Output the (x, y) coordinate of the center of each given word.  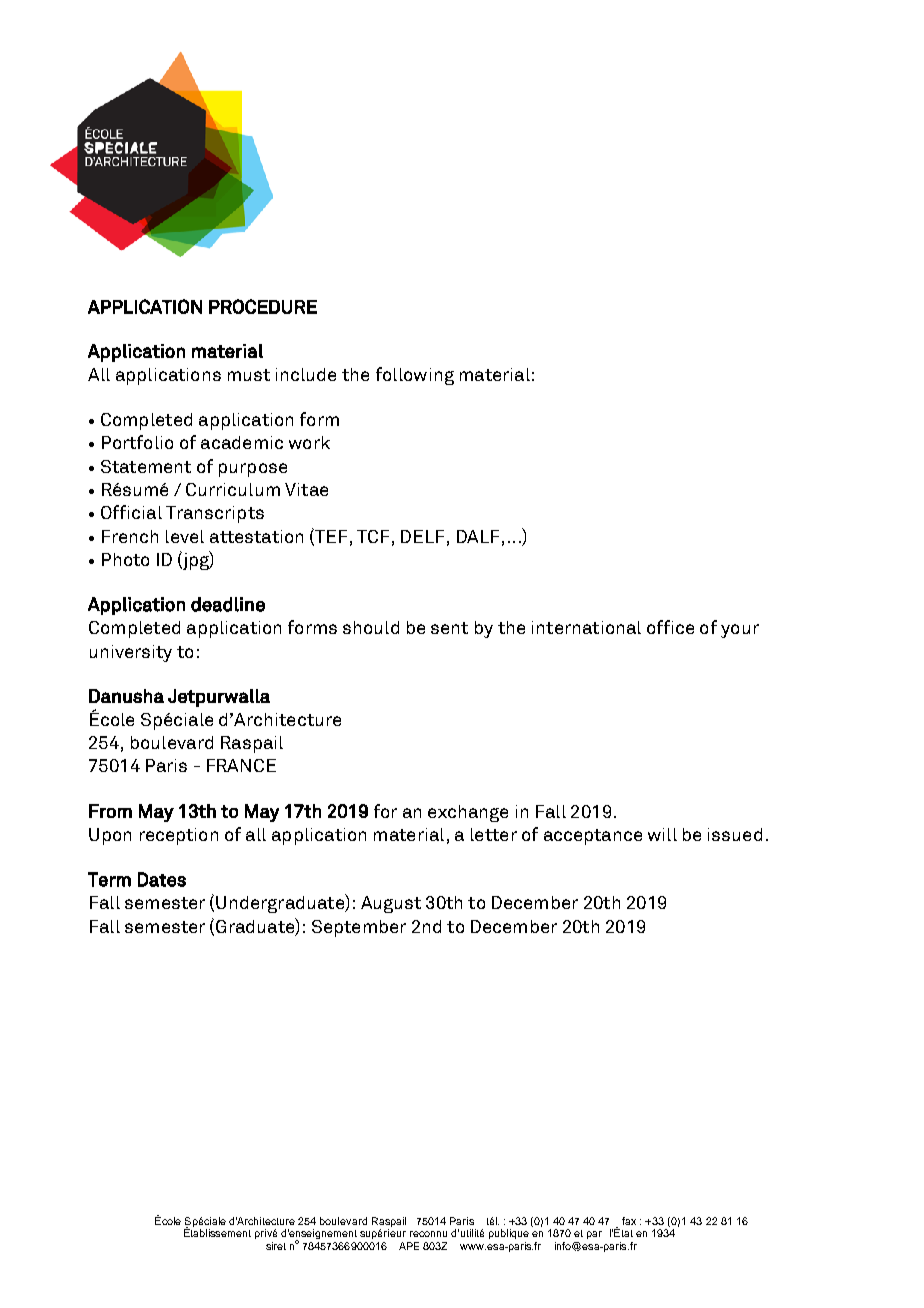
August (391, 904)
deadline (228, 604)
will (662, 834)
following (415, 376)
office (670, 627)
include (306, 374)
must (249, 375)
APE (409, 1246)
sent (449, 628)
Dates (162, 879)
